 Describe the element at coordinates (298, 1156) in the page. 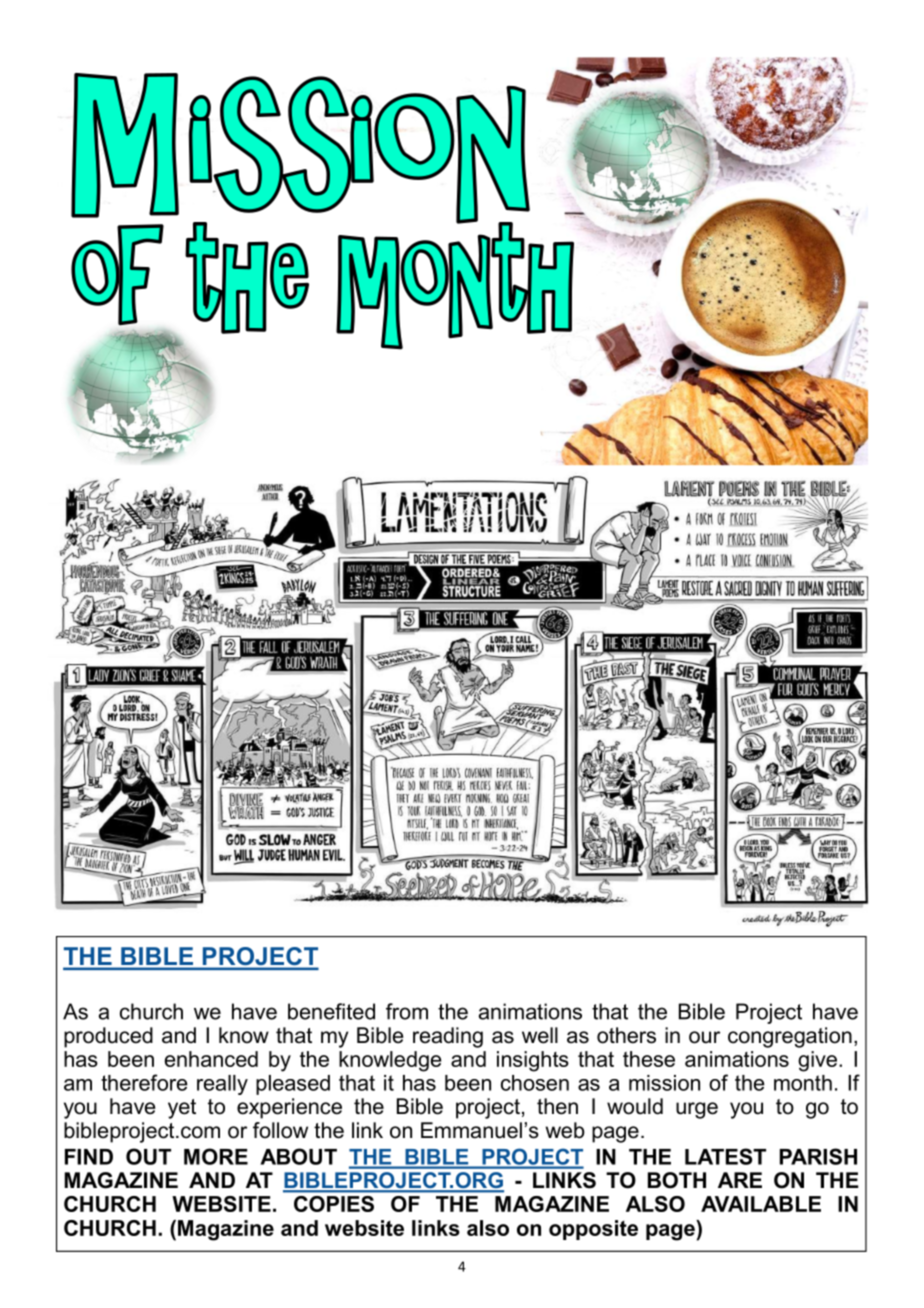

I see `ABOUT` at that location.
